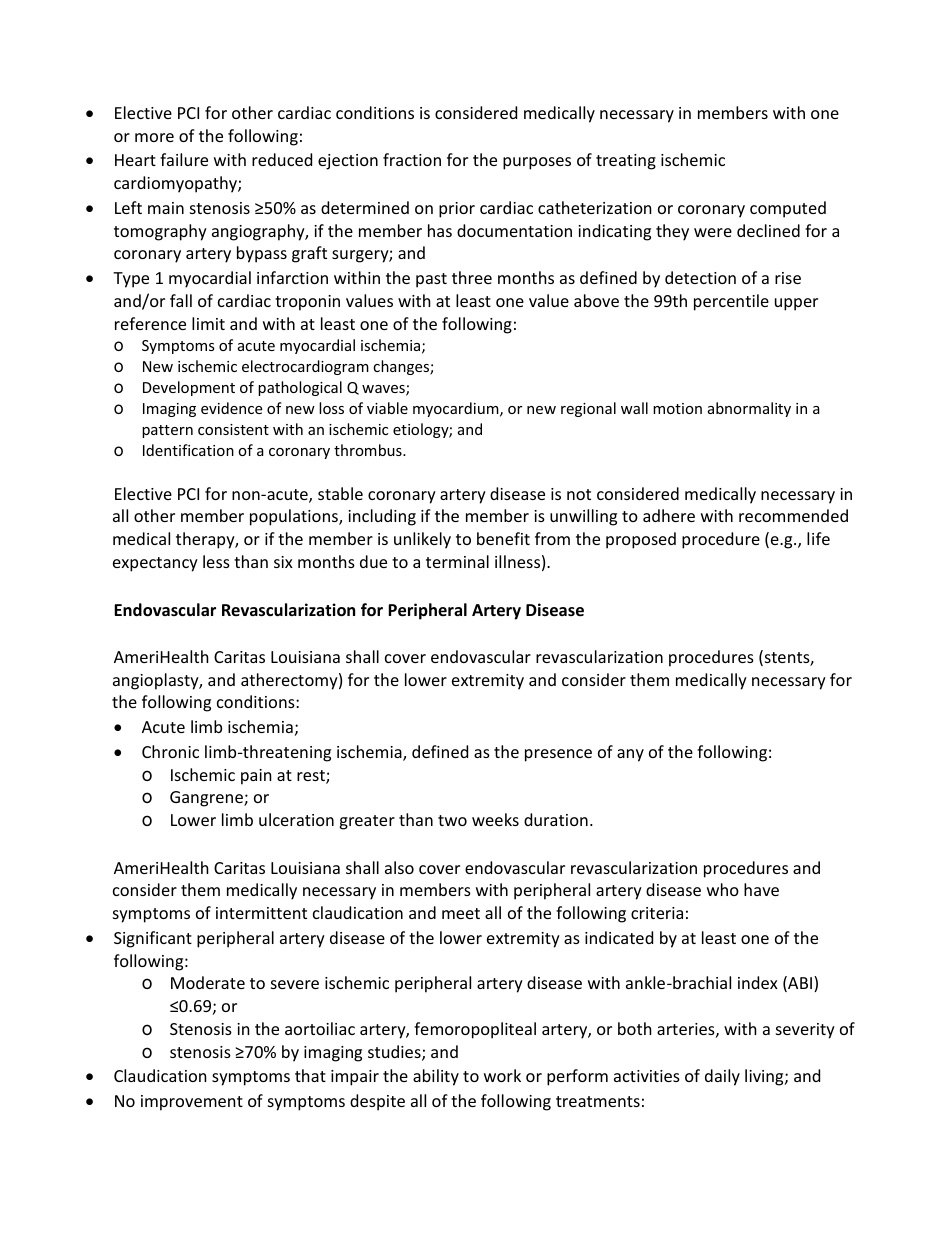 This document has width=952, height=1233. I want to click on computed, so click(788, 209).
